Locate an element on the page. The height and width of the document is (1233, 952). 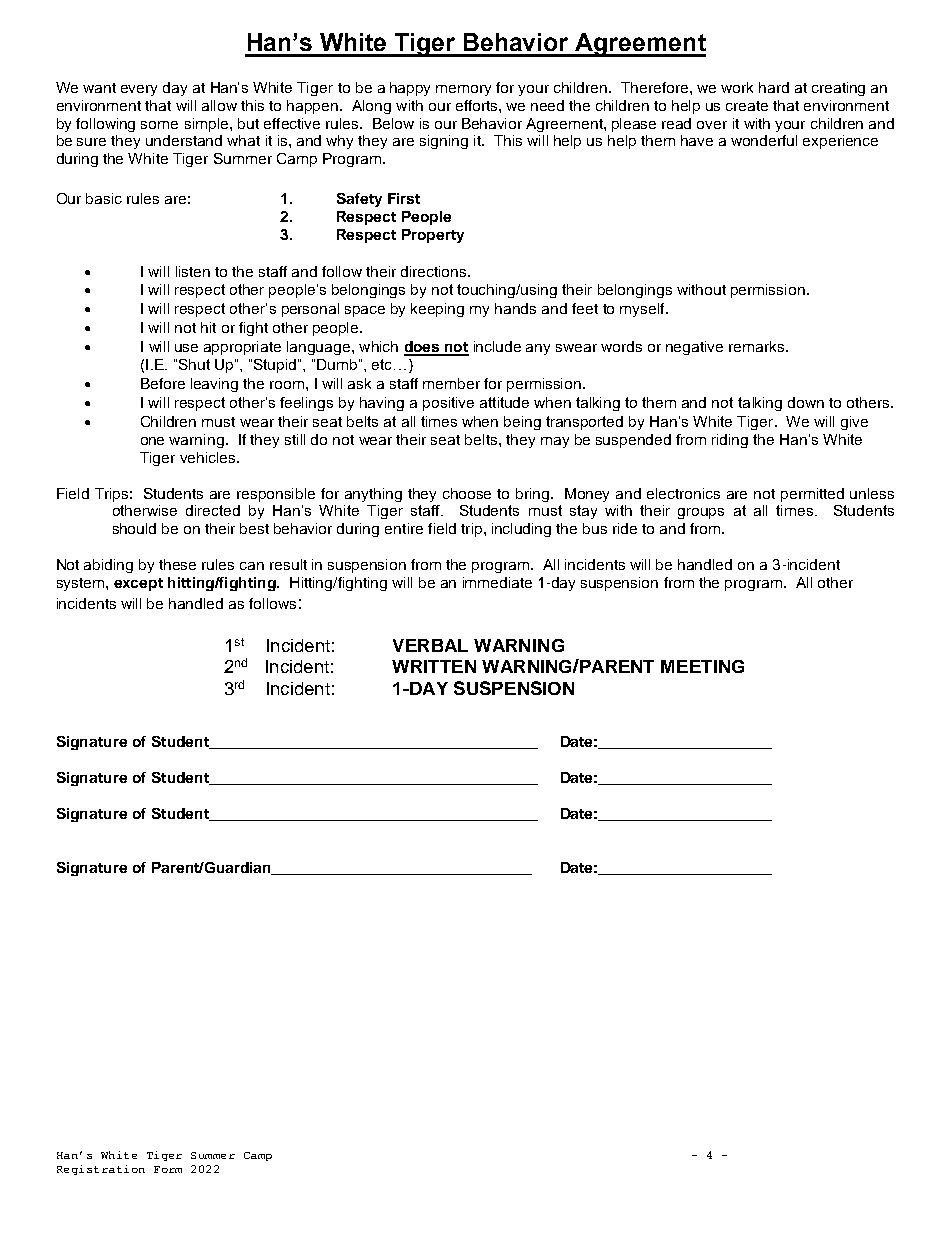
wonderful is located at coordinates (764, 140).
